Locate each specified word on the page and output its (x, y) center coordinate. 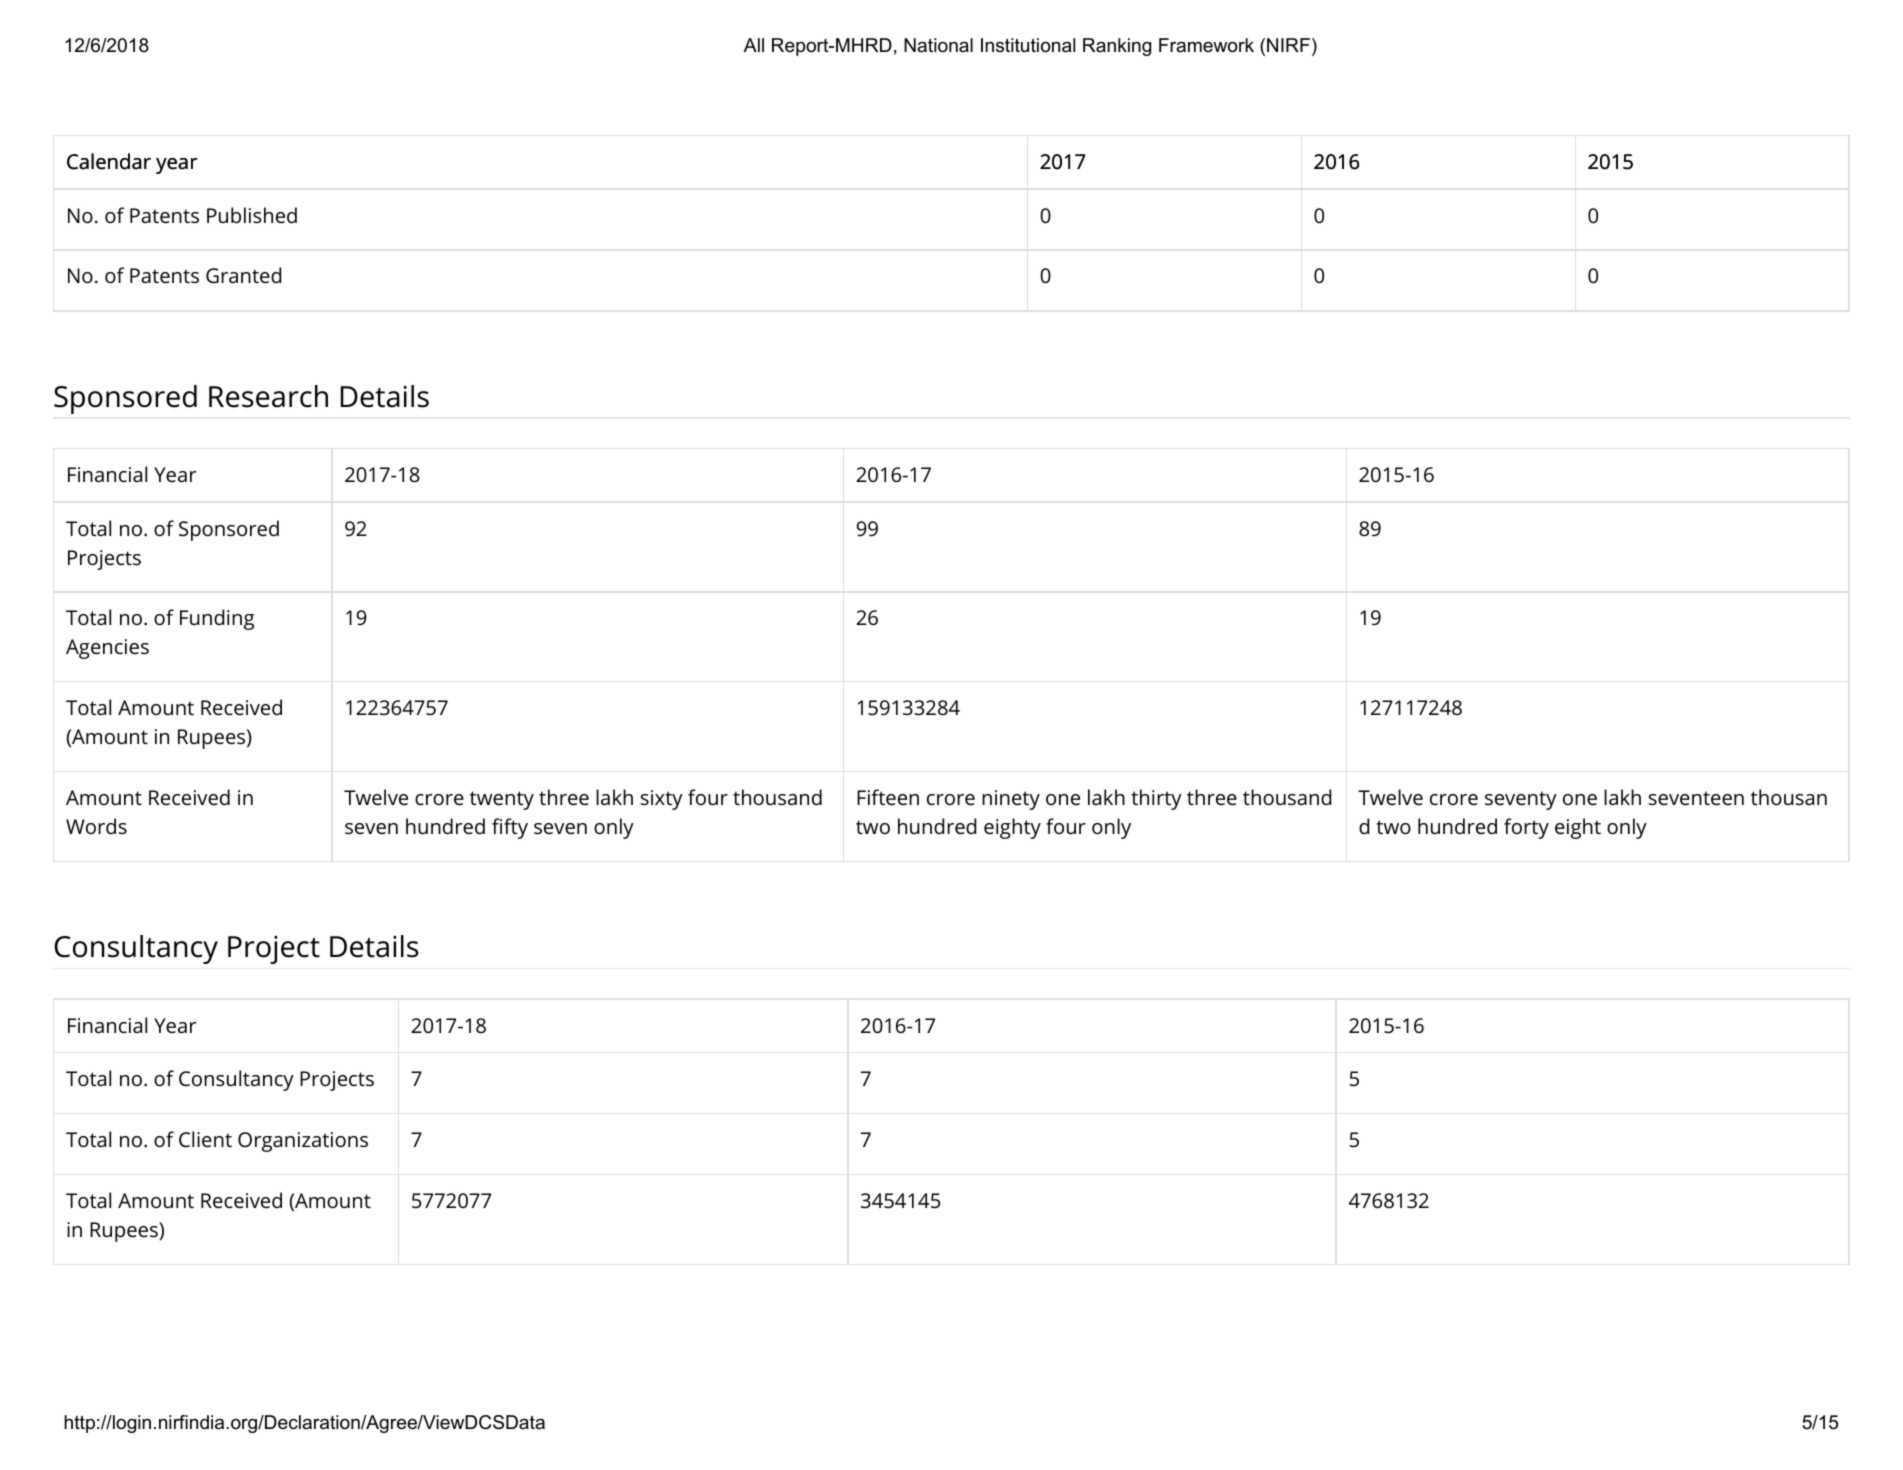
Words (96, 826)
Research (268, 396)
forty (1526, 828)
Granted (243, 275)
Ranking (1117, 47)
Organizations (303, 1142)
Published (252, 215)
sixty (662, 800)
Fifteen (888, 797)
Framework (1206, 45)
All (754, 45)
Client (205, 1139)
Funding (217, 619)
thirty (1156, 799)
